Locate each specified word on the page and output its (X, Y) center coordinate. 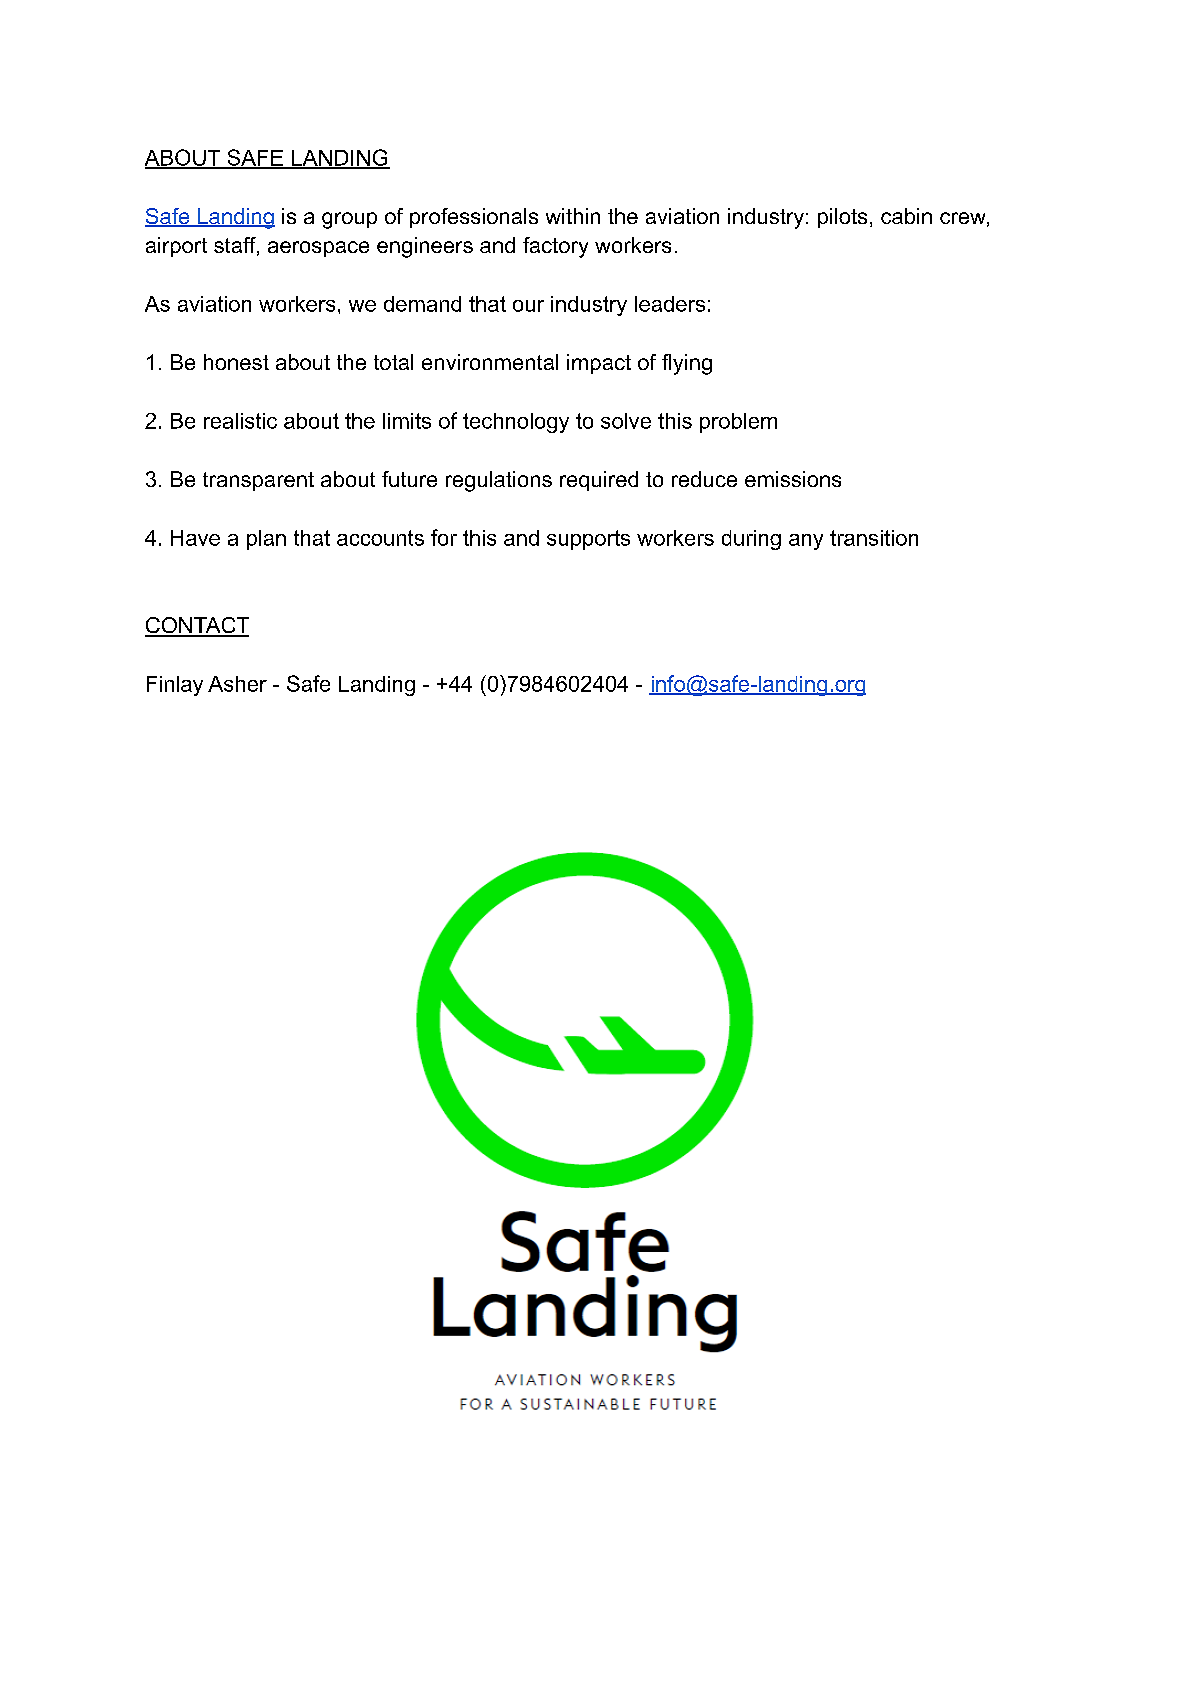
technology (516, 423)
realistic (240, 421)
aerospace (318, 249)
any (806, 542)
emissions (793, 479)
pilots (842, 218)
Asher (237, 684)
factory (555, 247)
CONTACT (197, 626)
